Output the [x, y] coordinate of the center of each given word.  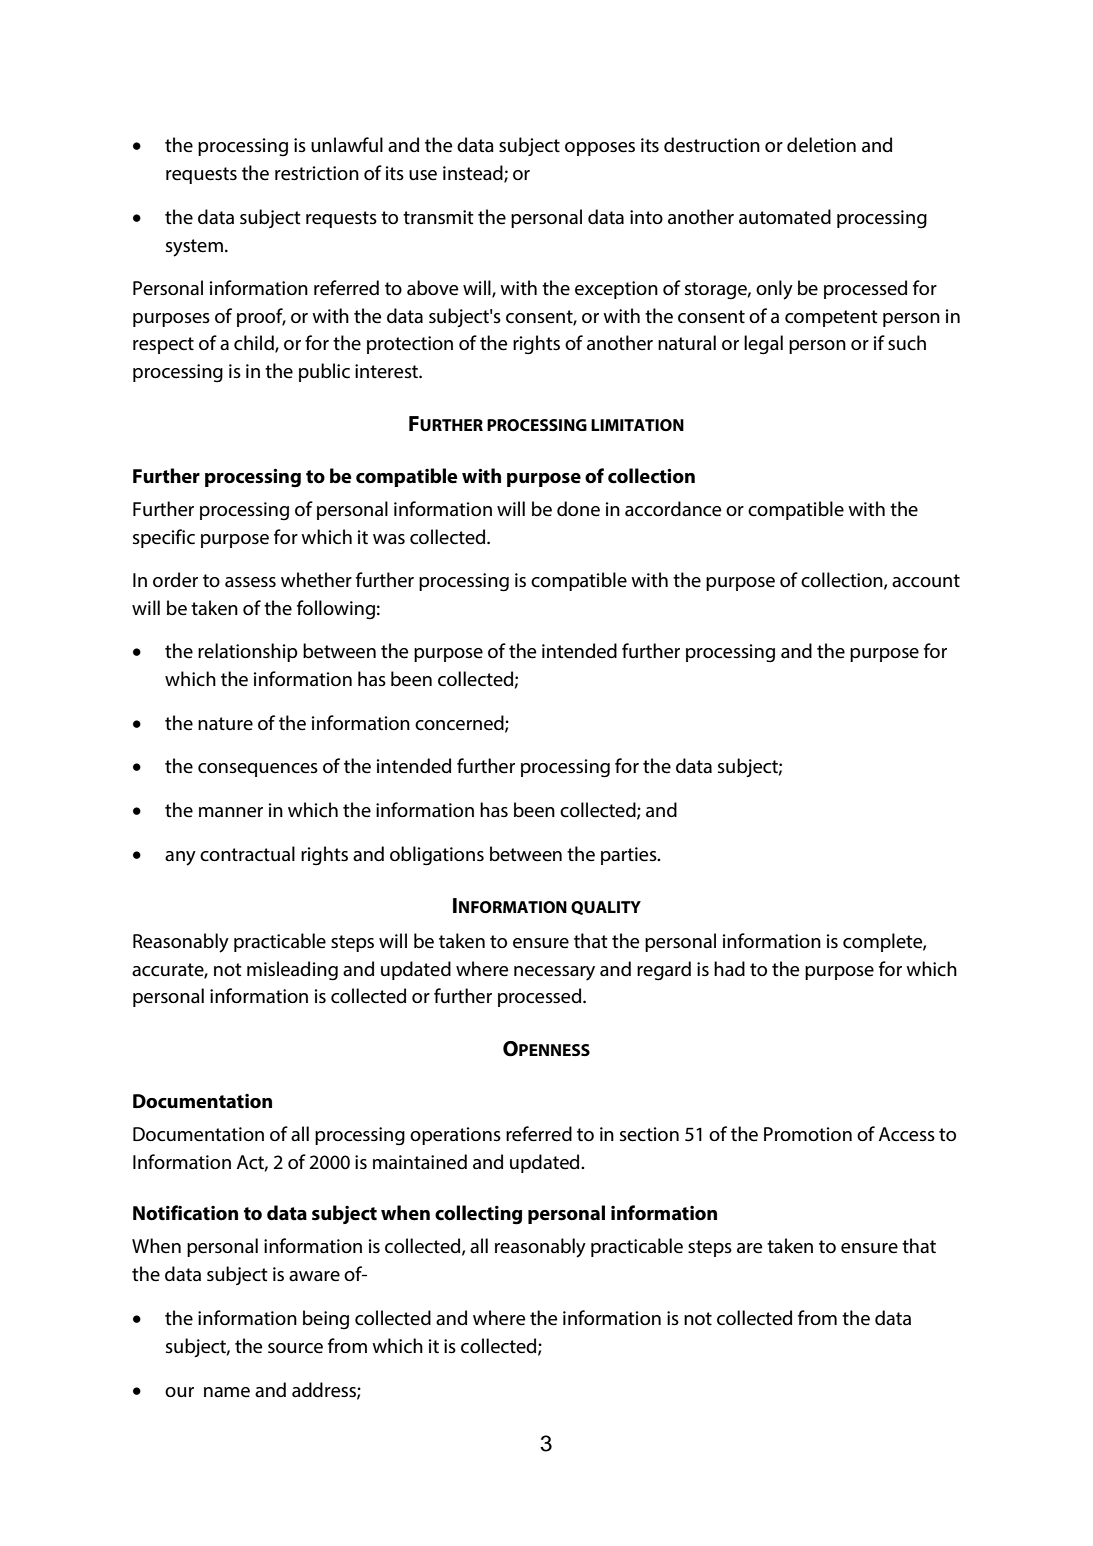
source [295, 1348]
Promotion [808, 1134]
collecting [478, 1215]
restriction [317, 173]
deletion [821, 145]
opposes [600, 149]
